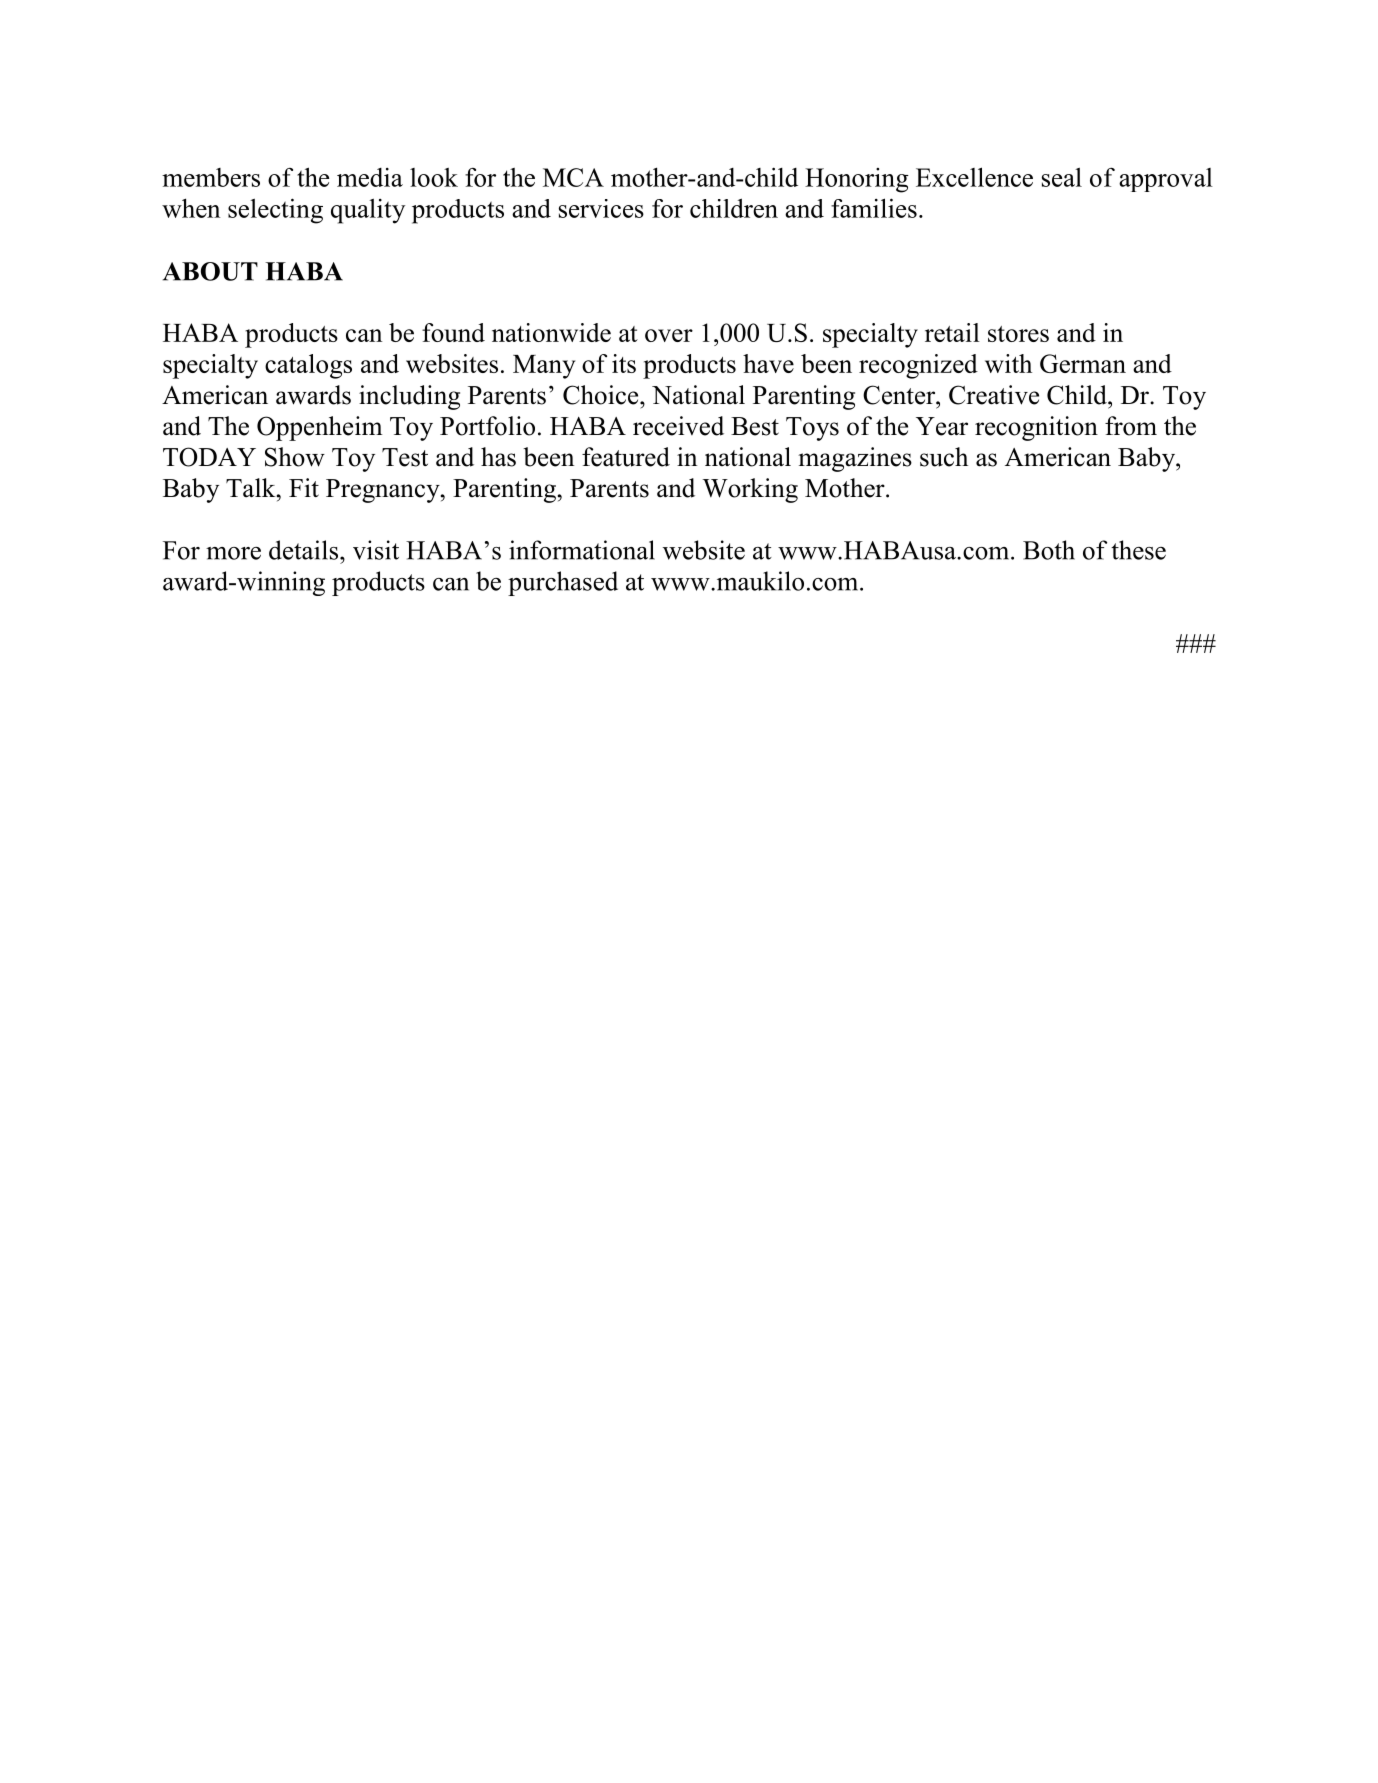  Describe the element at coordinates (1062, 177) in the document. I see `seal` at that location.
